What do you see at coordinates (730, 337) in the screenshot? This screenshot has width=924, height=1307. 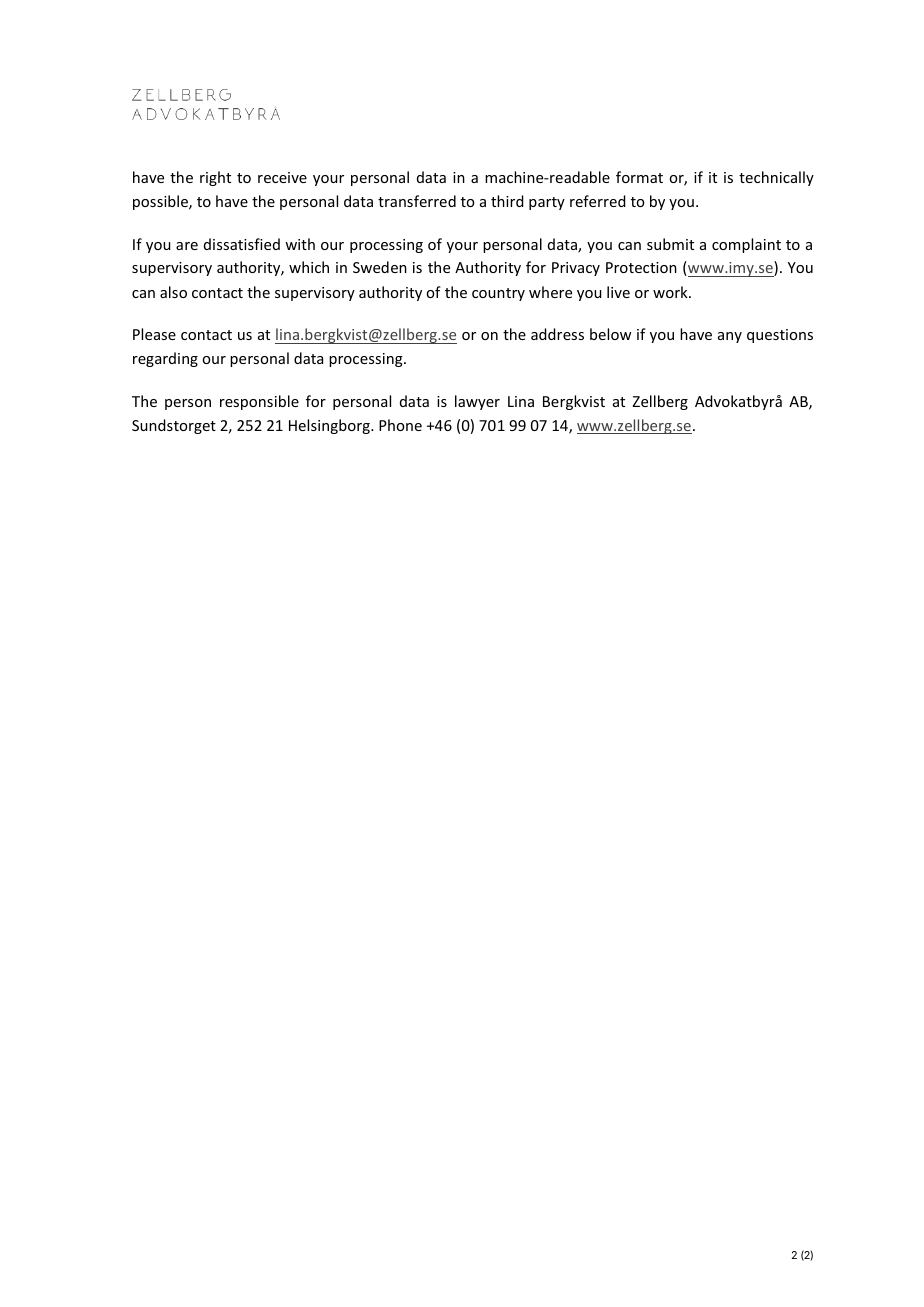 I see `any` at bounding box center [730, 337].
